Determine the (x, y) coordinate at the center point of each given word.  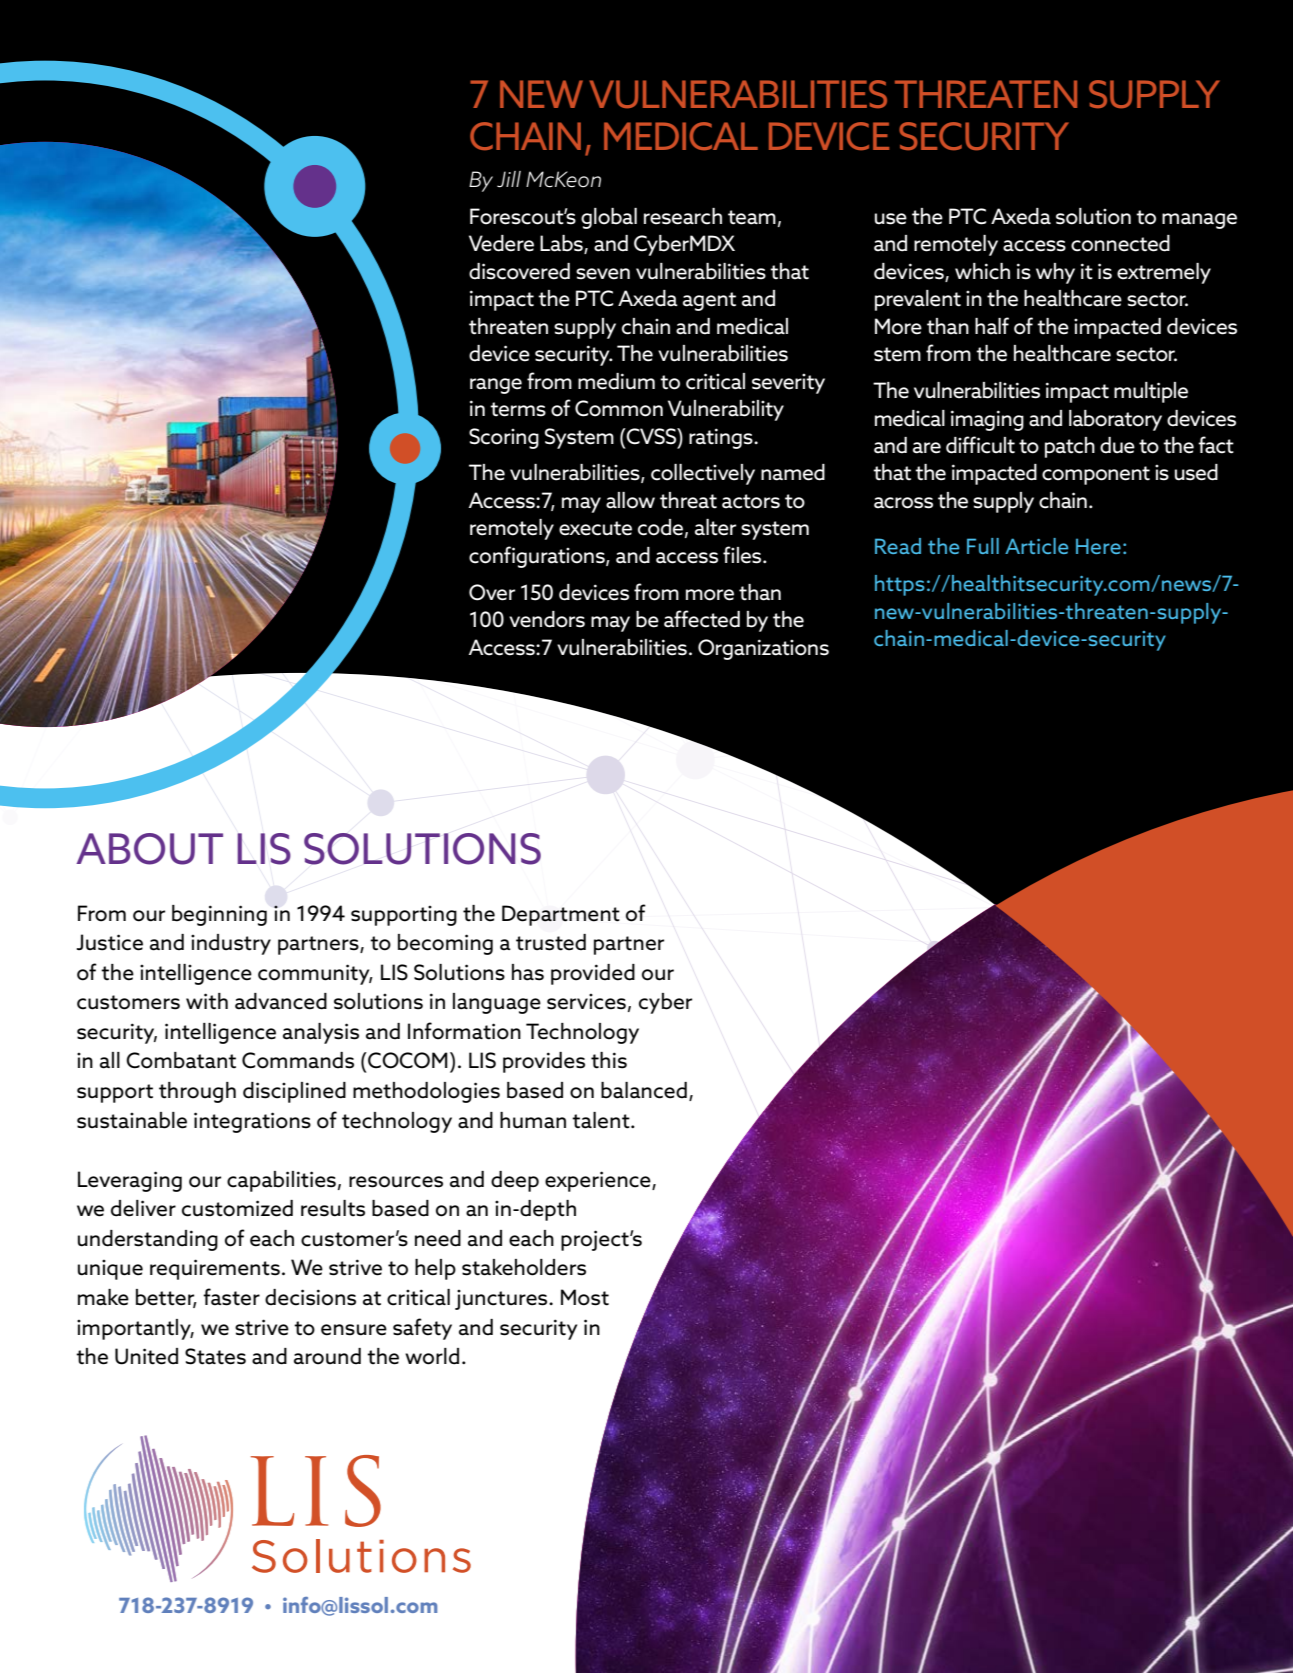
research (683, 216)
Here (1098, 546)
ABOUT (149, 849)
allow (630, 500)
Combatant (181, 1060)
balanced (644, 1090)
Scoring (504, 438)
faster (231, 1297)
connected (1120, 243)
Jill (509, 179)
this (609, 1060)
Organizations (763, 649)
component (1096, 475)
